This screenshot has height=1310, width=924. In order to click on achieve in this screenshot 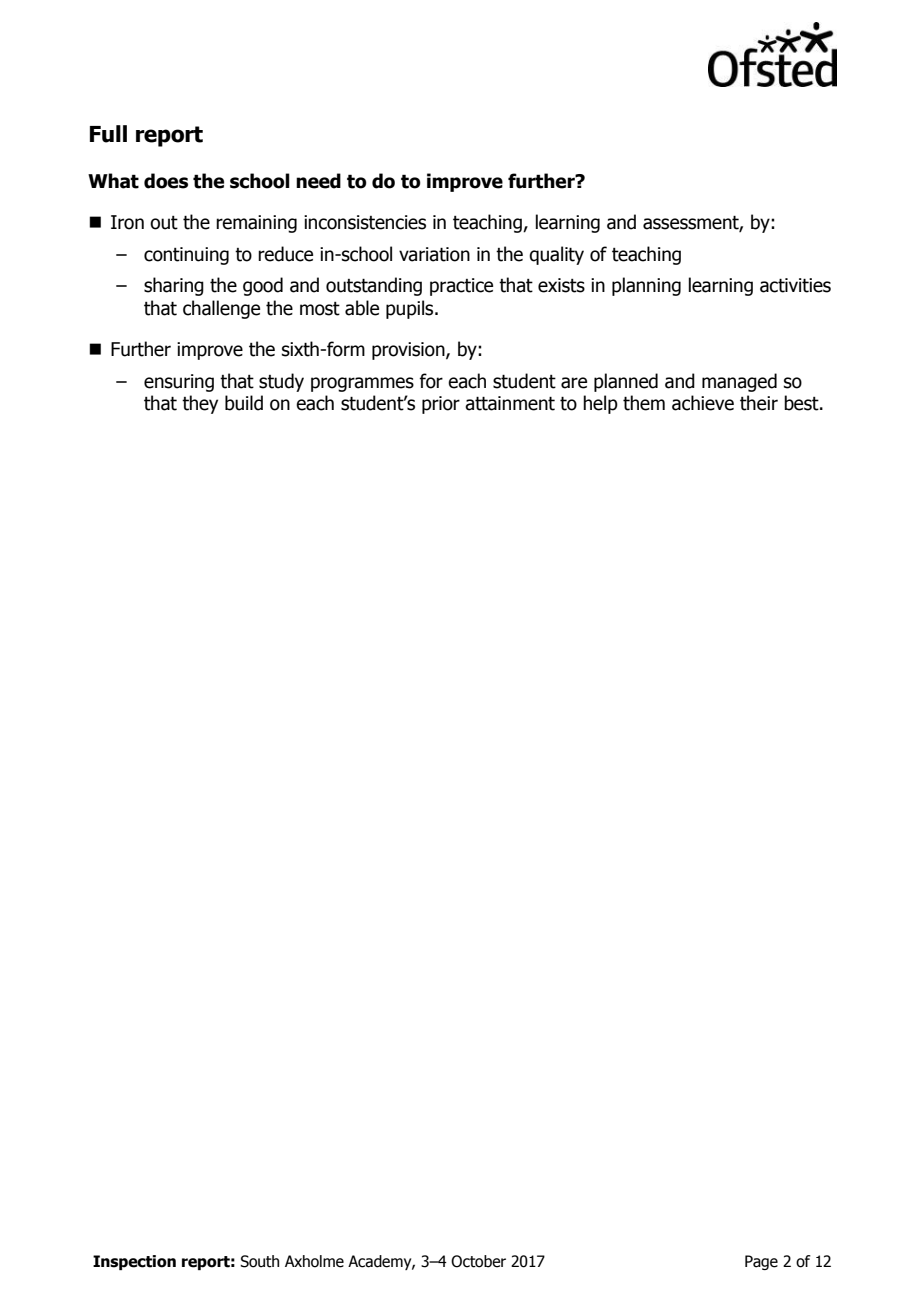, I will do `click(703, 403)`.
